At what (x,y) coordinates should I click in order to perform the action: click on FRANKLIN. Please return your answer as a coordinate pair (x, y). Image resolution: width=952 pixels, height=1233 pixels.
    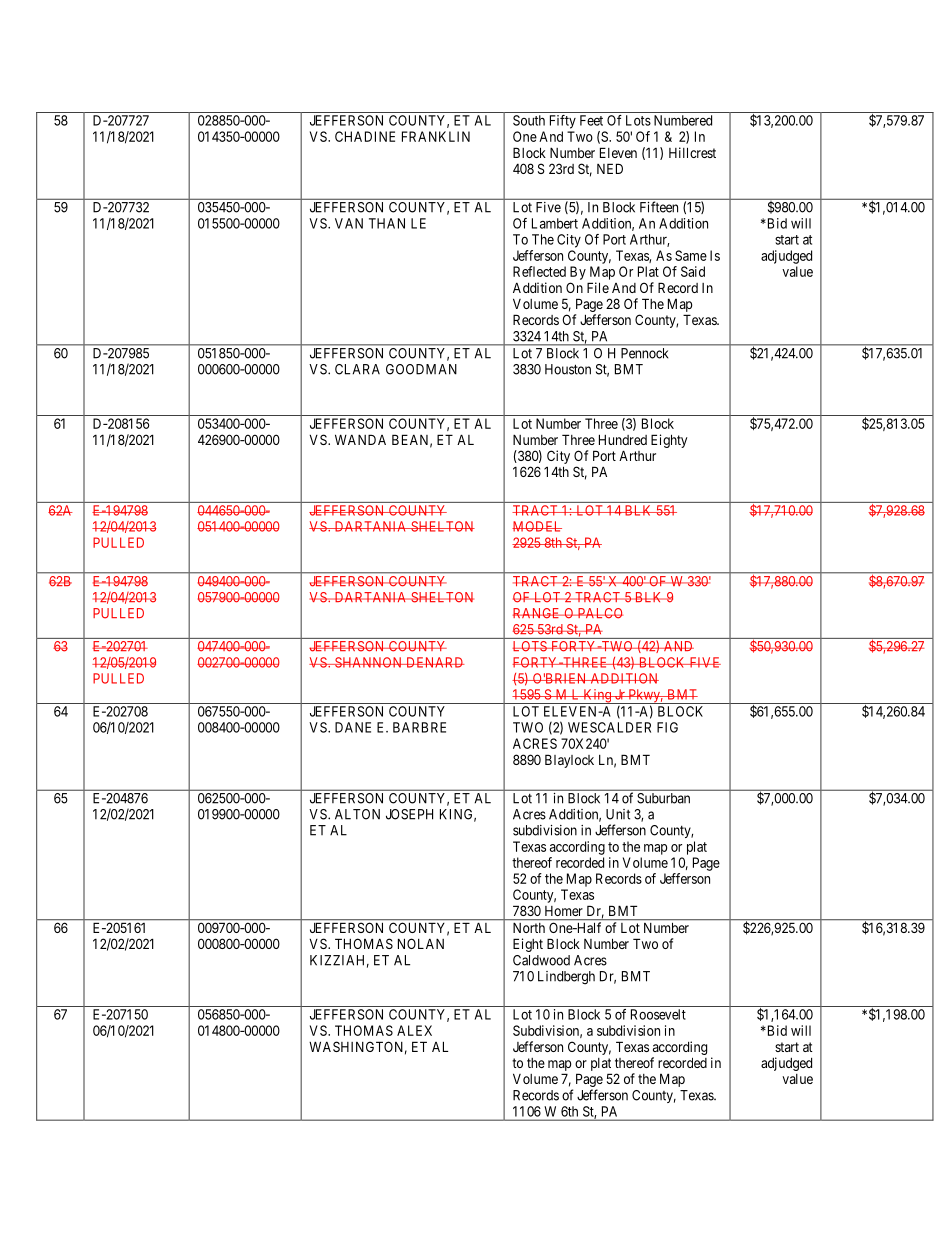
    Looking at the image, I should click on (436, 136).
